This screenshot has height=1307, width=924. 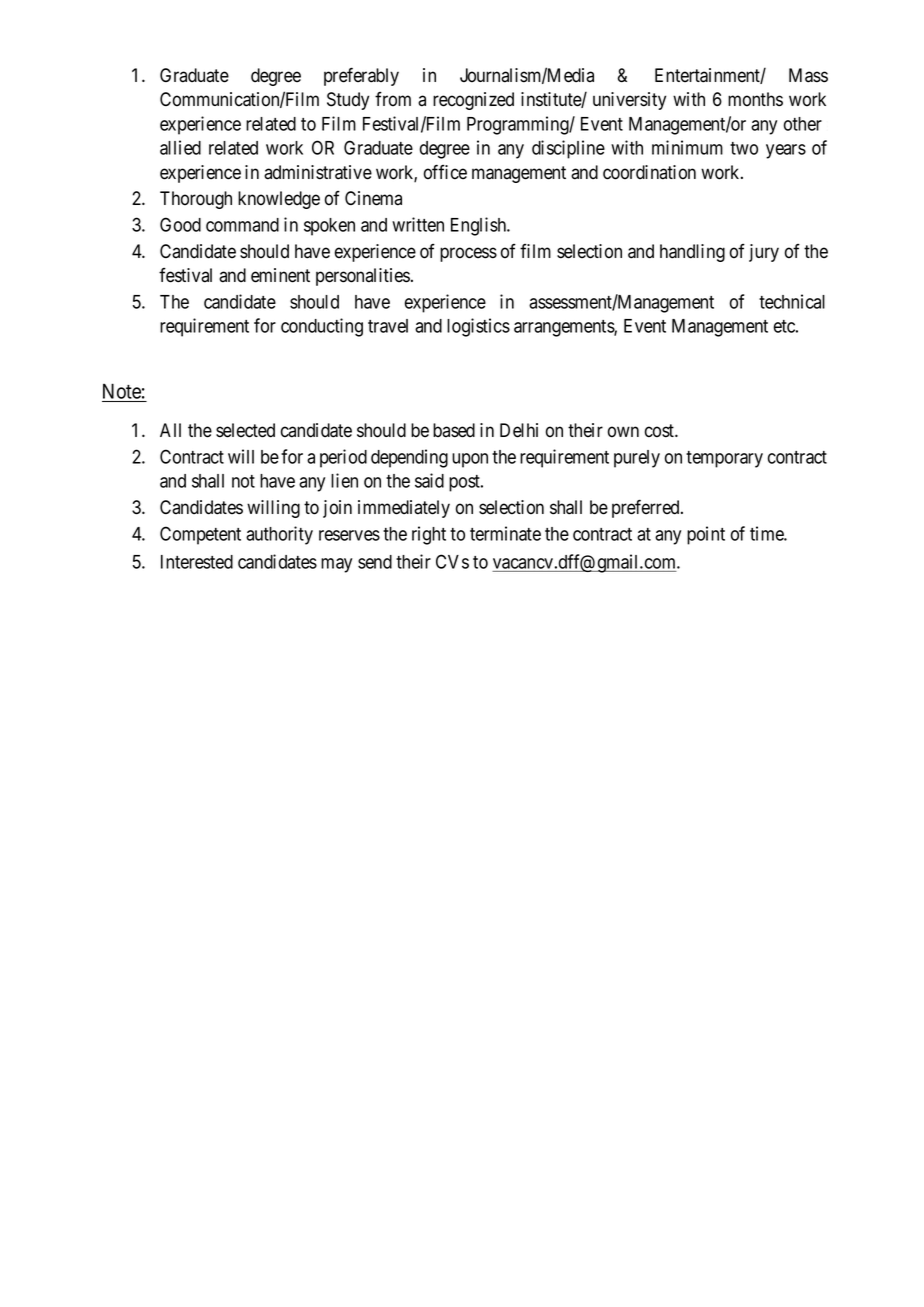 I want to click on Delhi, so click(x=519, y=430).
